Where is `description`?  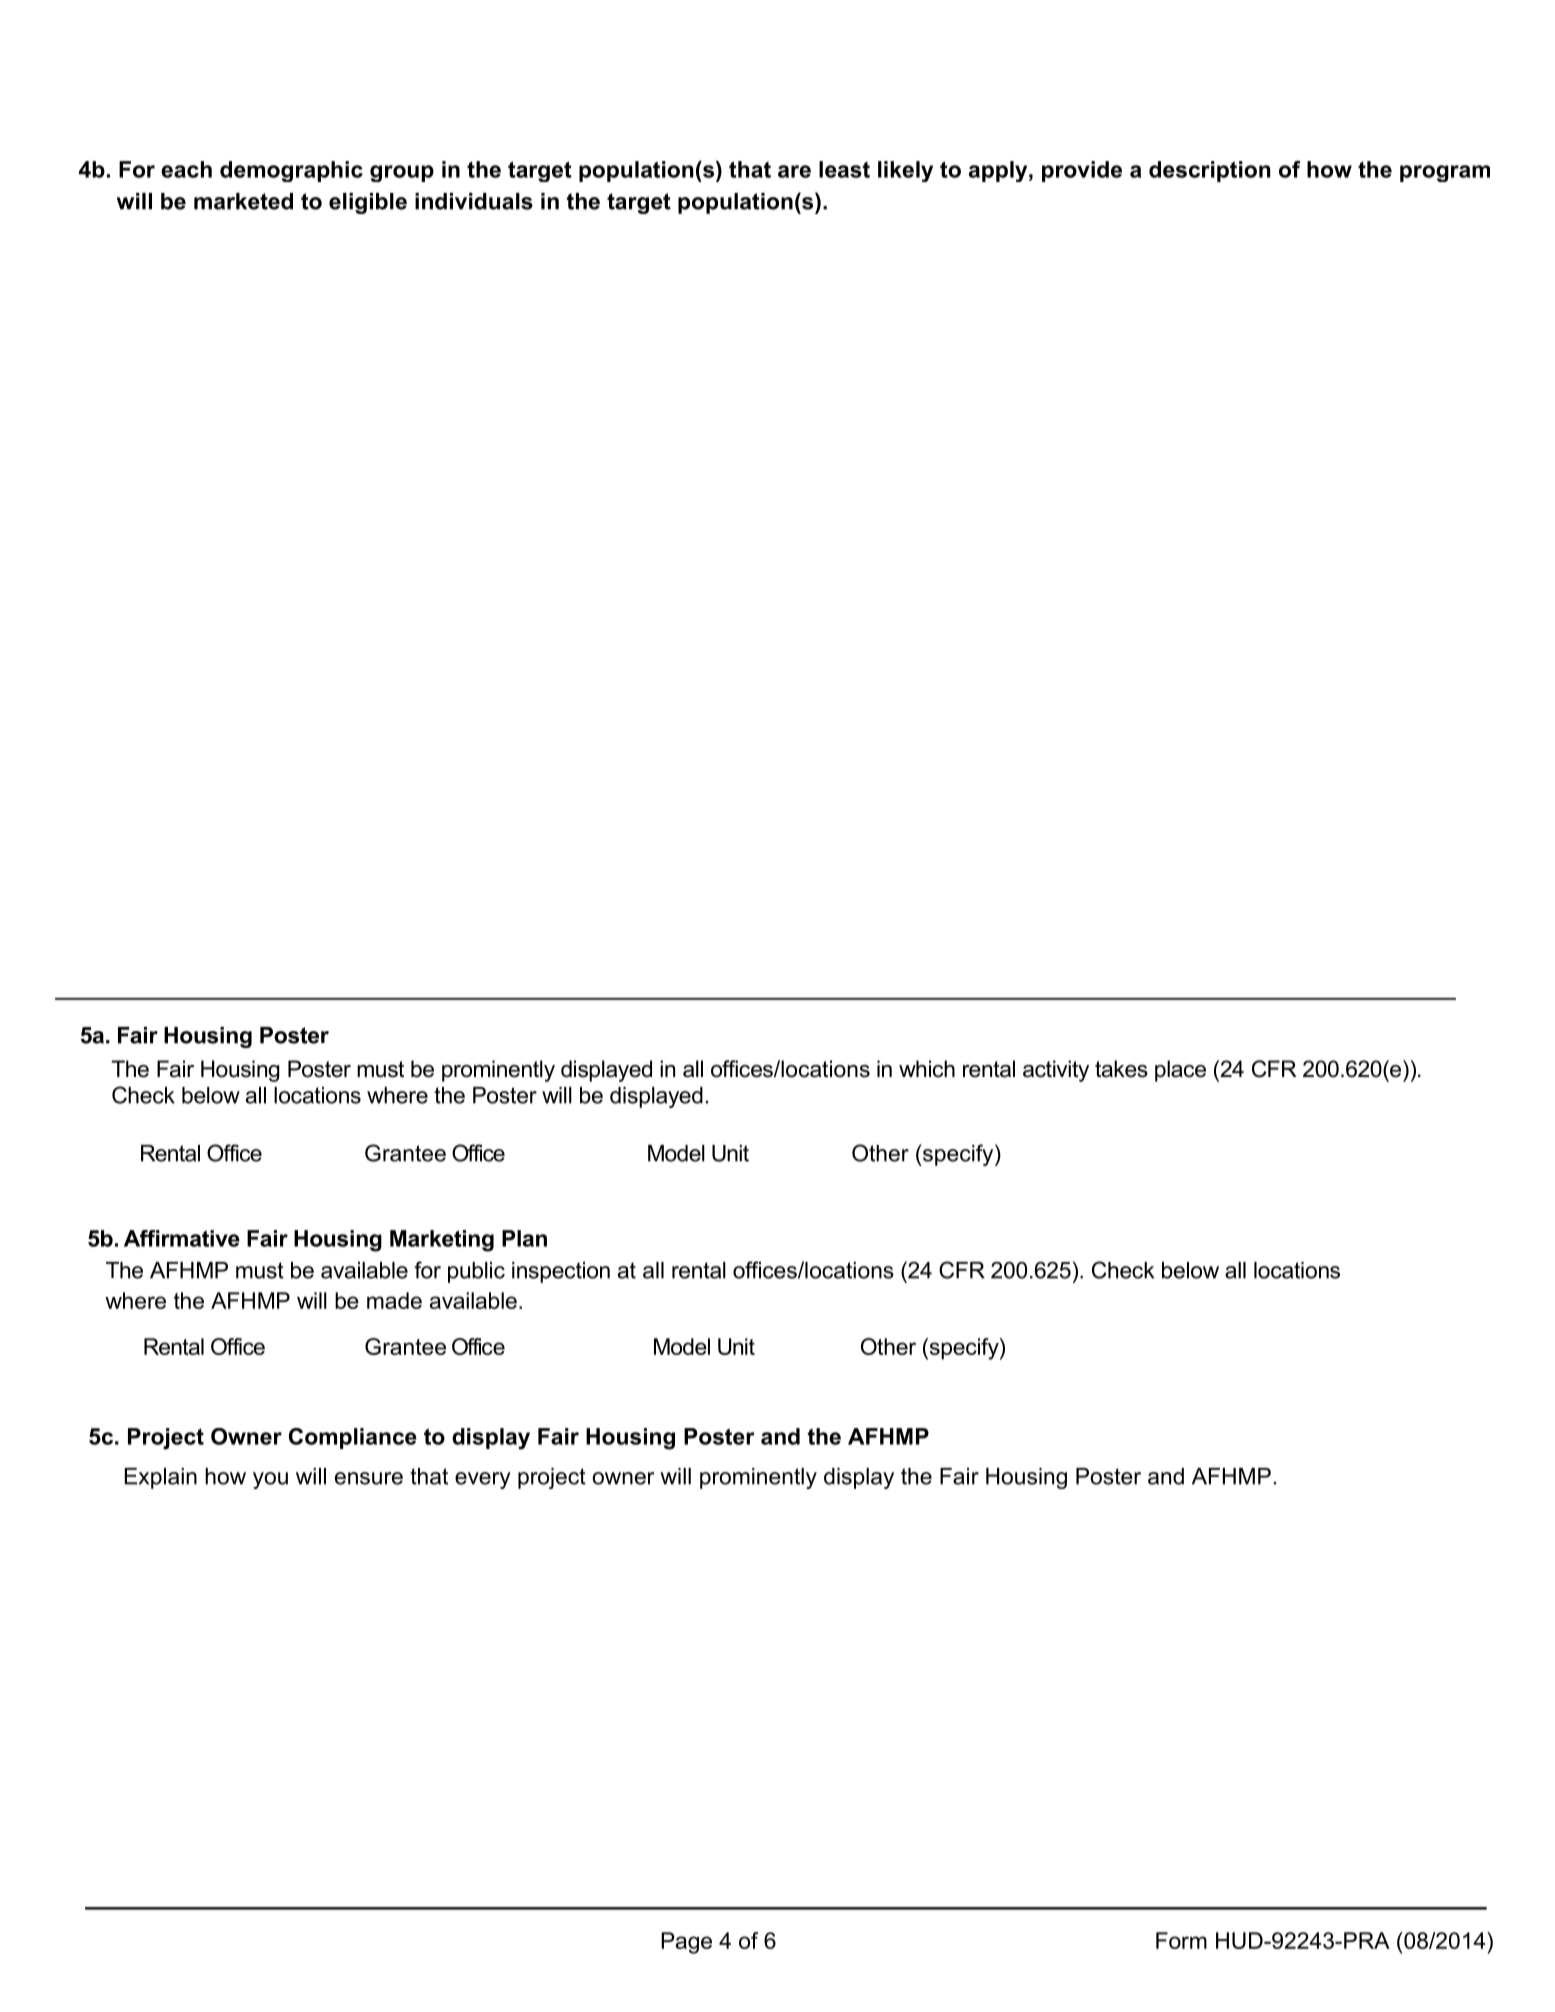
description is located at coordinates (1209, 171).
